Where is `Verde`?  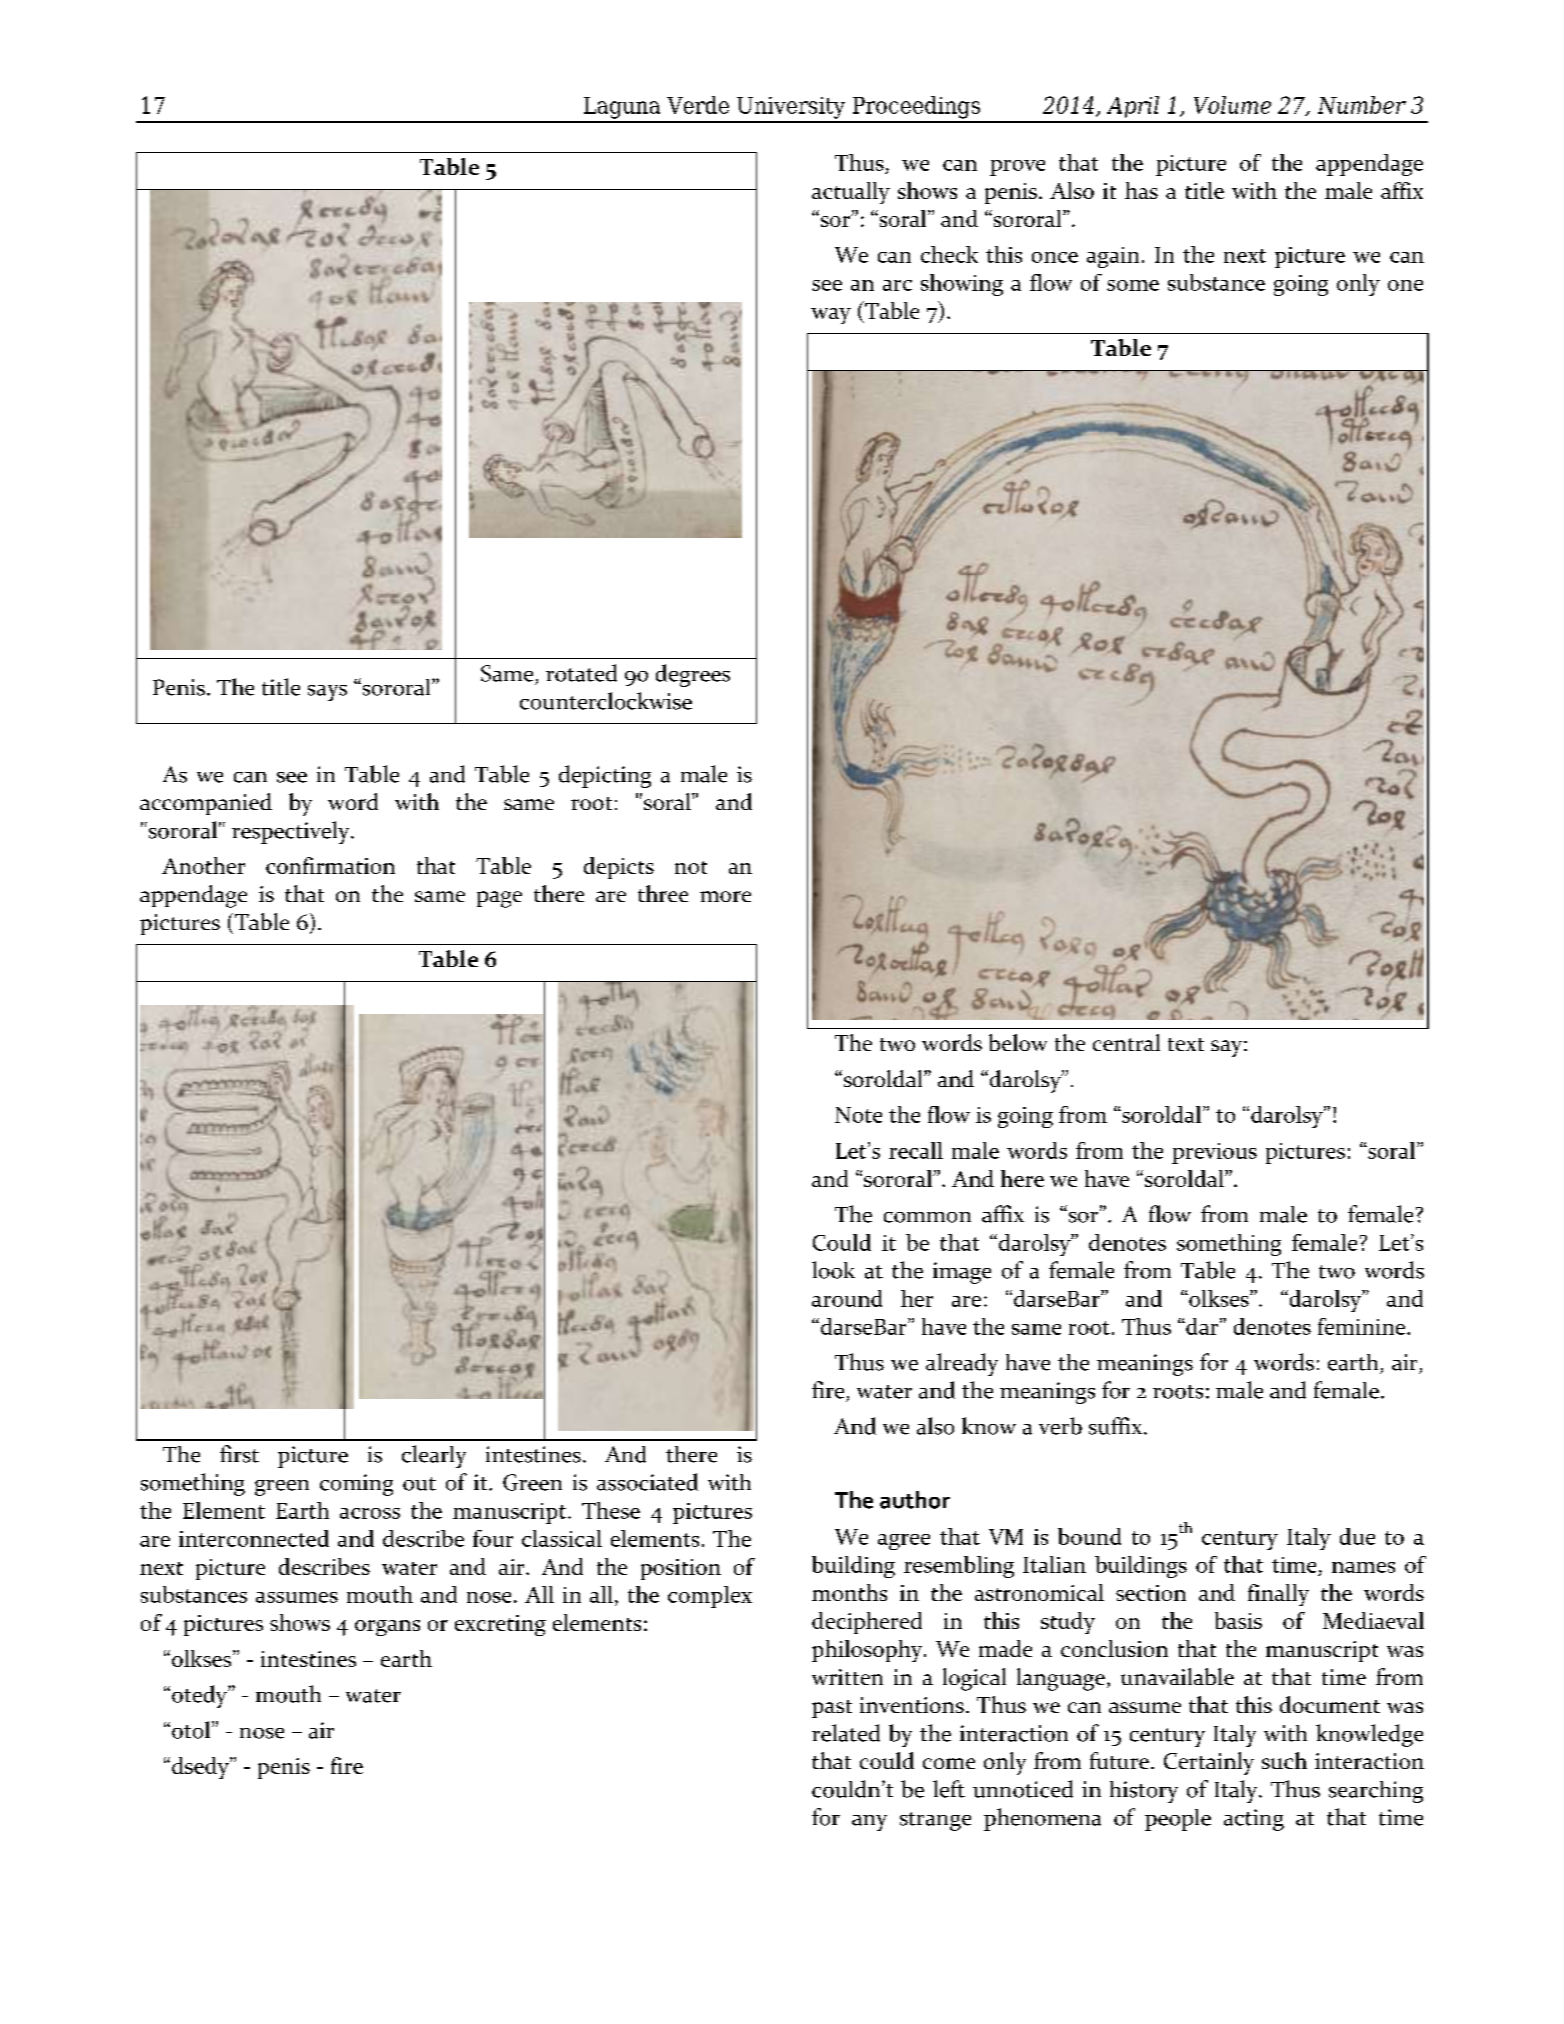
Verde is located at coordinates (698, 105).
